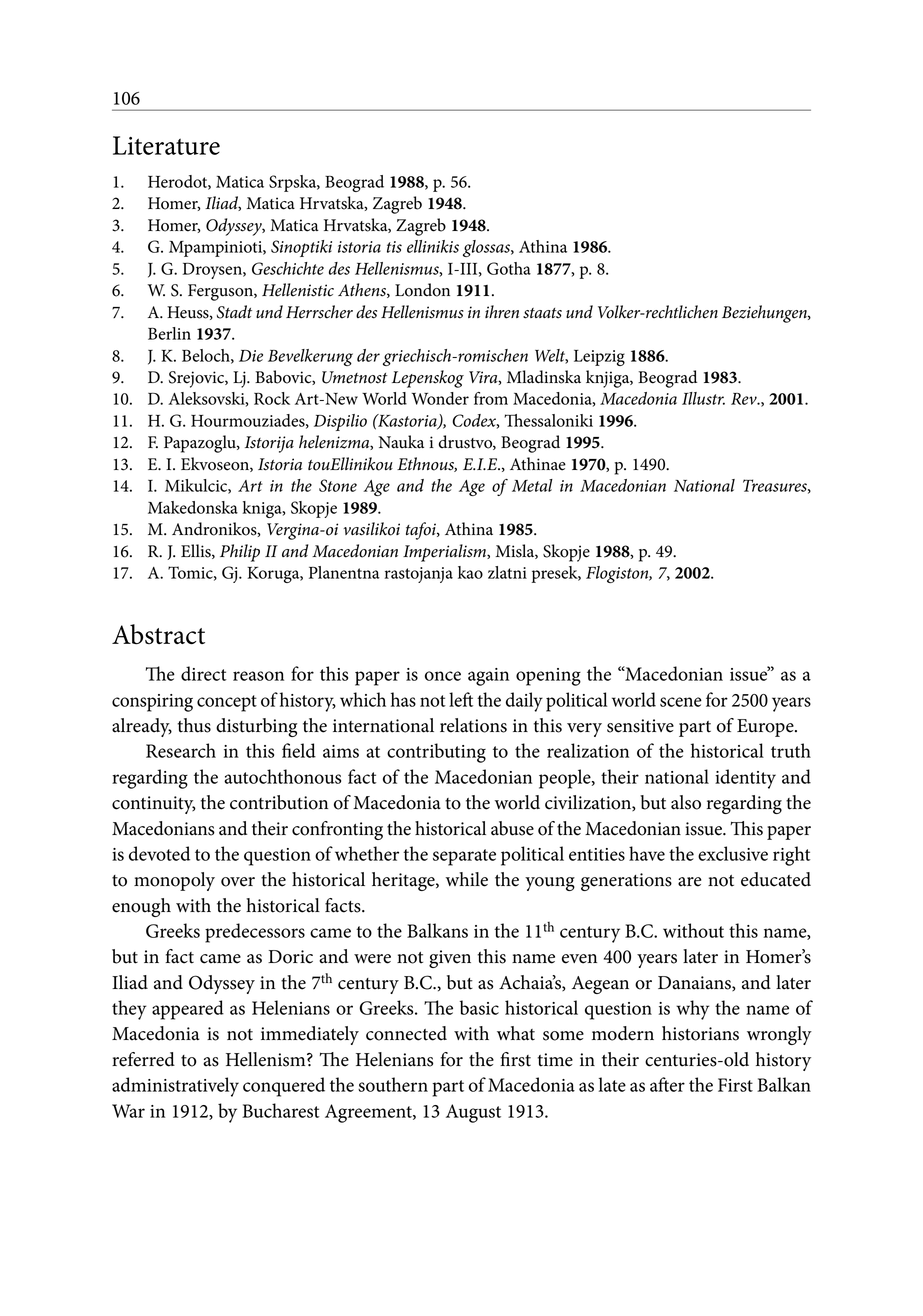  Describe the element at coordinates (488, 677) in the image. I see `again` at that location.
